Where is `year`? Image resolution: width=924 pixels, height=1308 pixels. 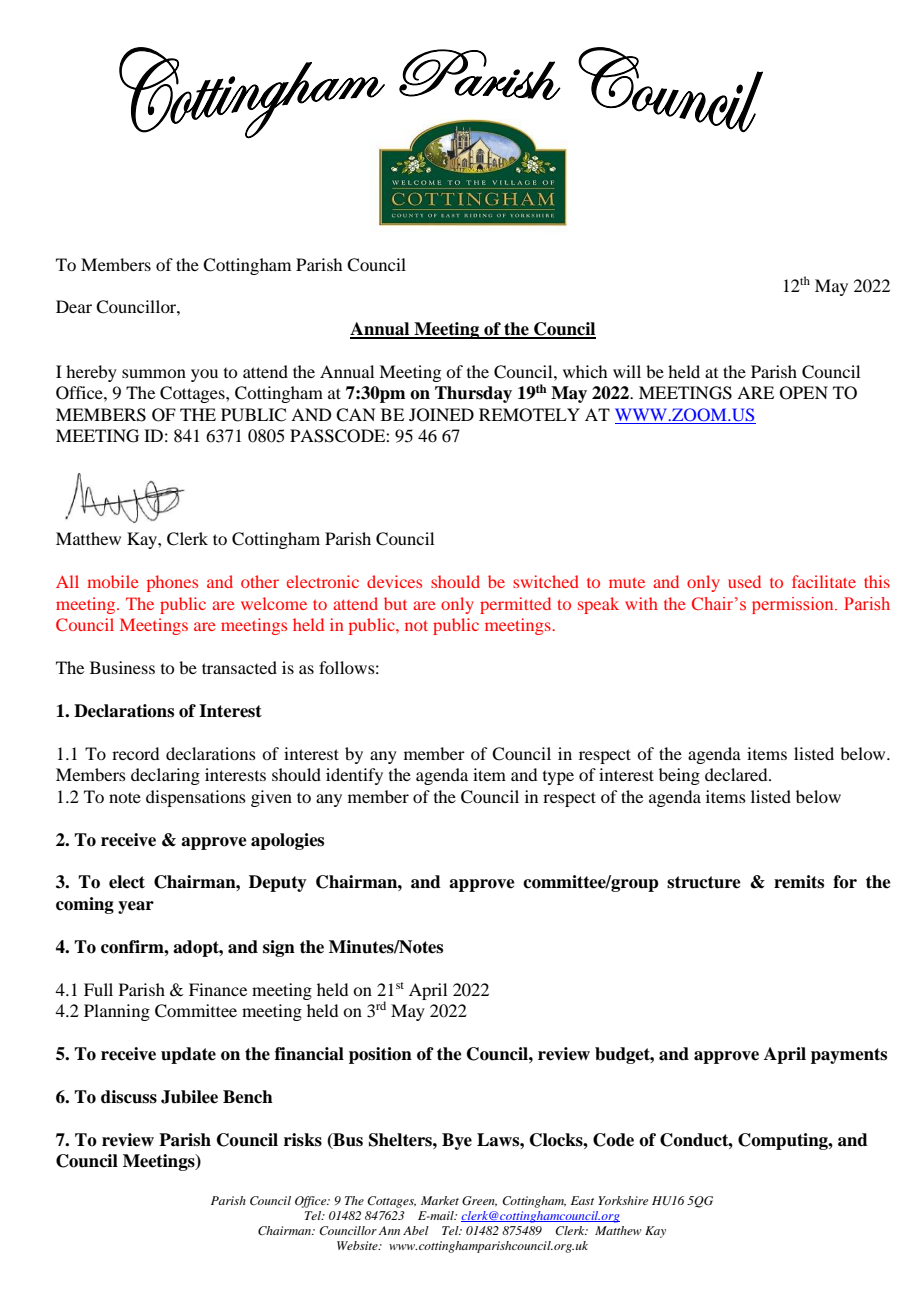 year is located at coordinates (136, 907).
